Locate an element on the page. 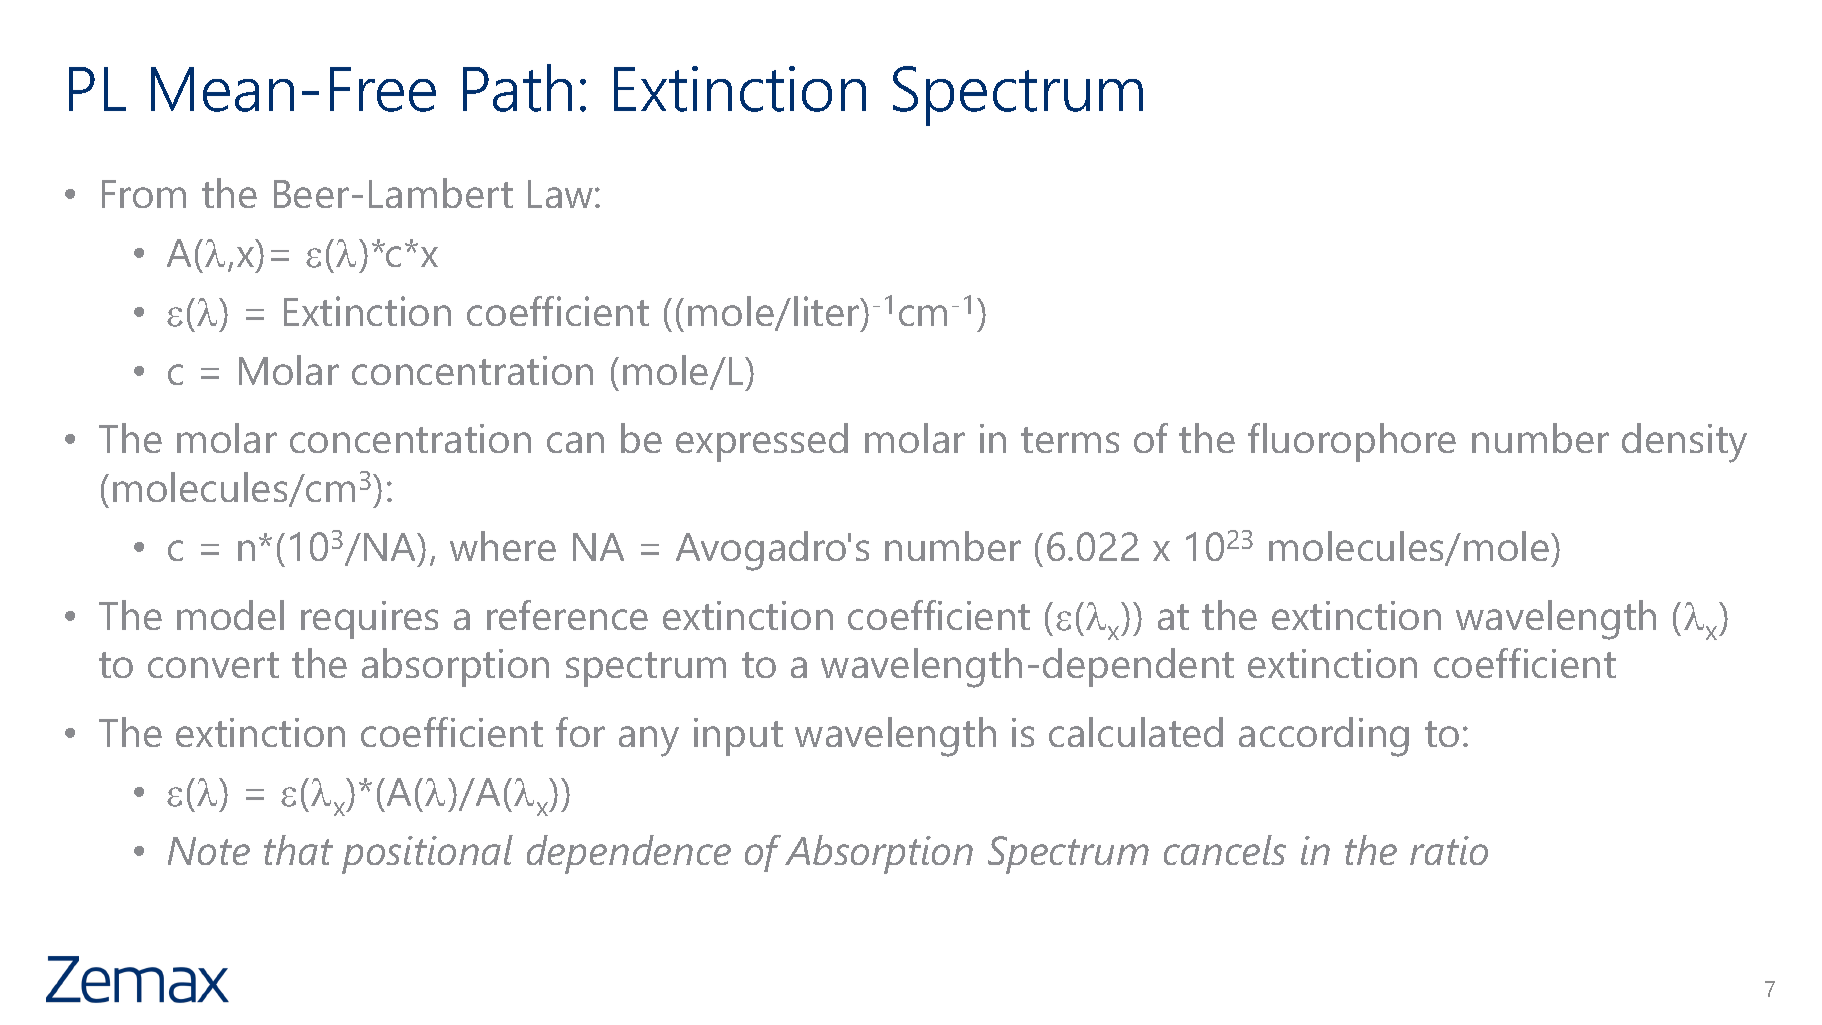  Path is located at coordinates (517, 88).
